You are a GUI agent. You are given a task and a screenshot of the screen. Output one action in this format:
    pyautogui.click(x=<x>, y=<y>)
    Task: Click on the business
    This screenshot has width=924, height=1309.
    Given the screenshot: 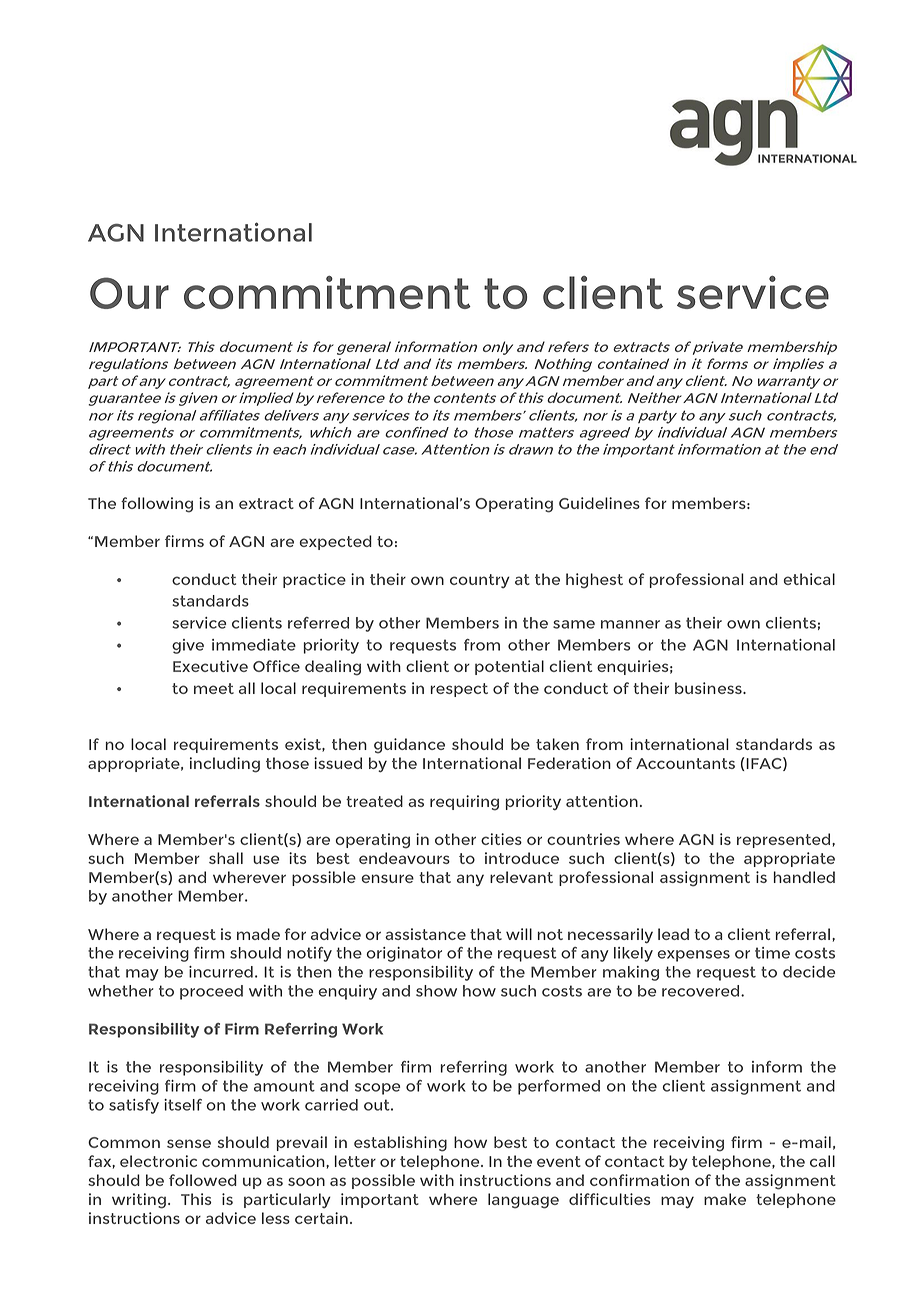 What is the action you would take?
    pyautogui.click(x=709, y=688)
